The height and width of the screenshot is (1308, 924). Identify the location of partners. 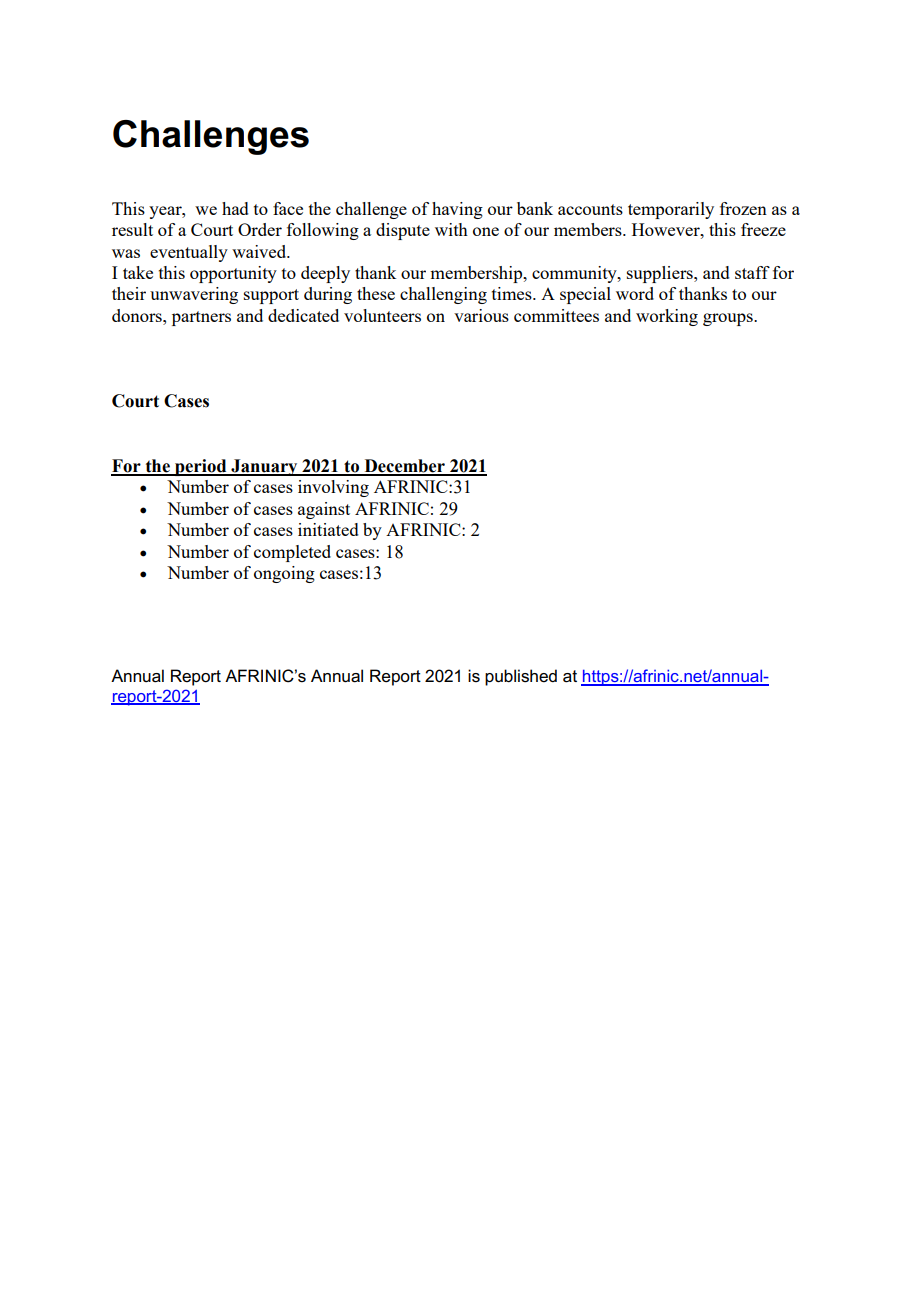
(201, 318).
